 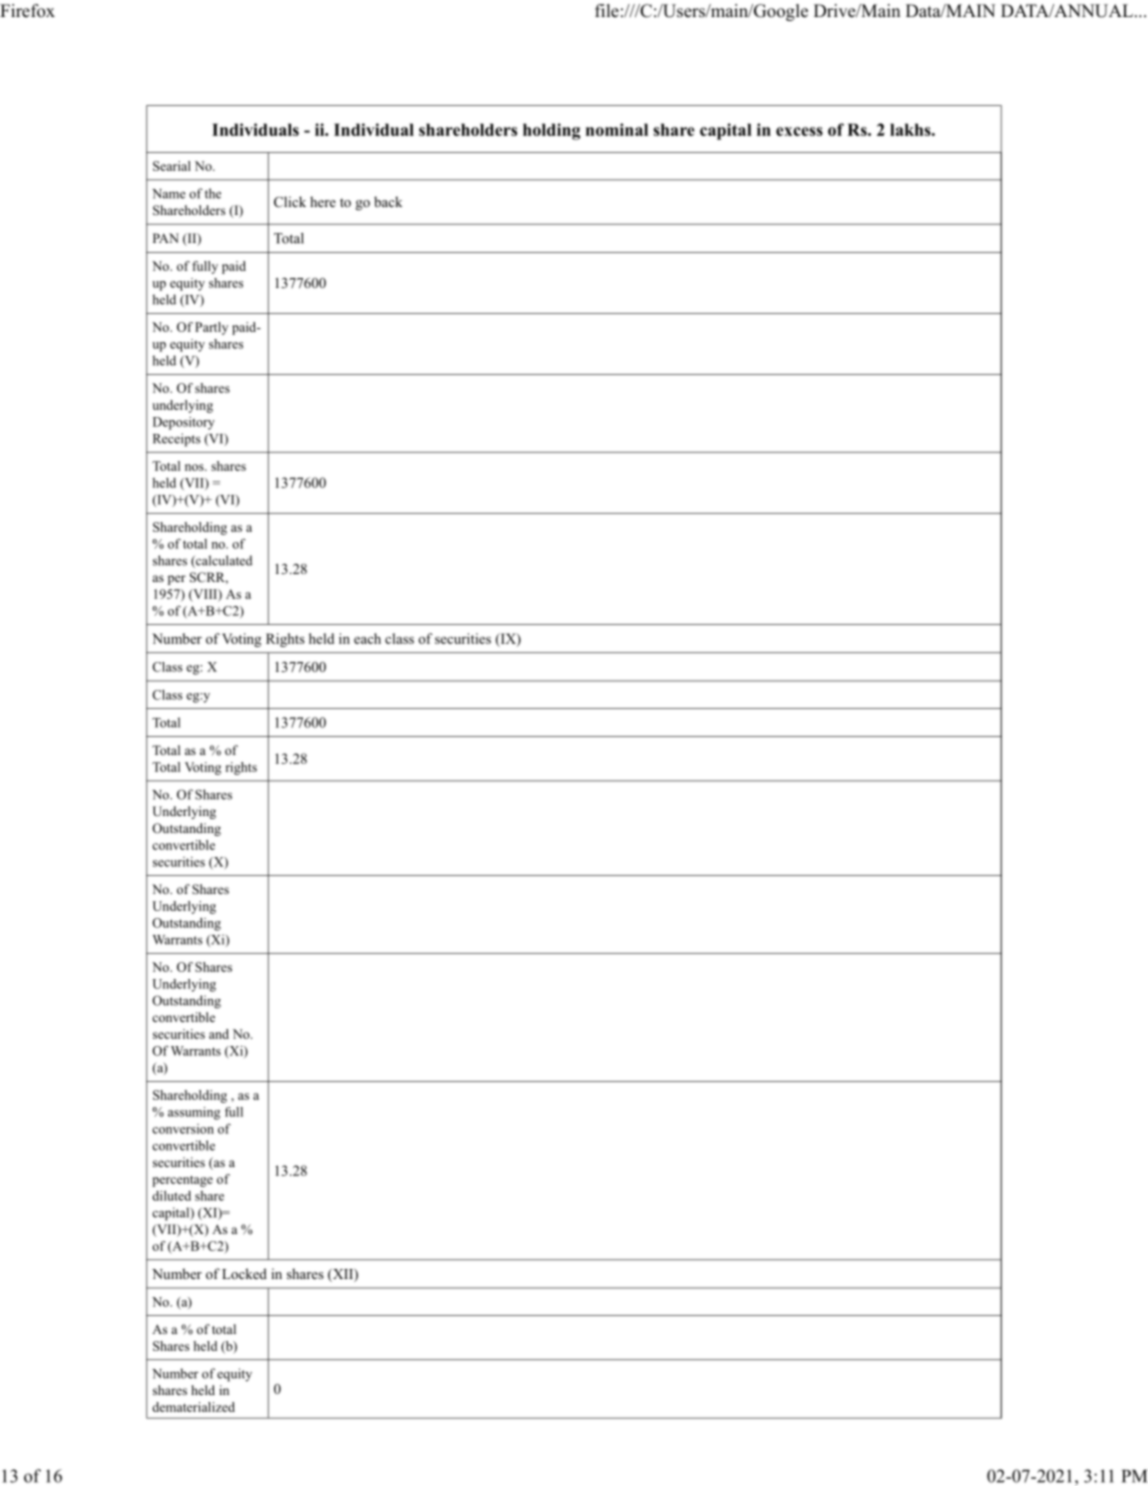 What do you see at coordinates (211, 328) in the screenshot?
I see `Partly` at bounding box center [211, 328].
